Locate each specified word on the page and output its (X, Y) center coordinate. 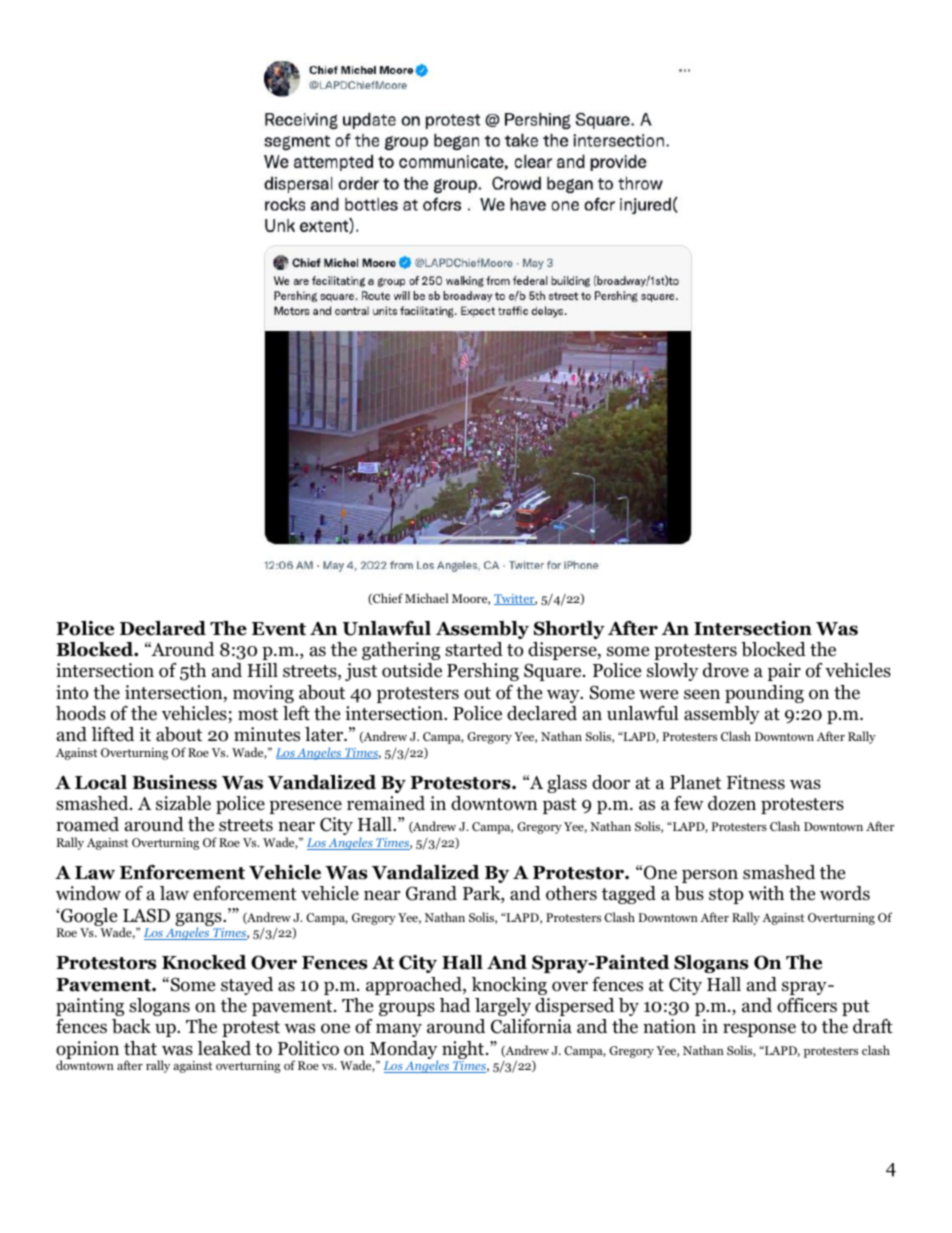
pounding (764, 694)
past (560, 806)
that (140, 1048)
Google (88, 918)
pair (784, 672)
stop (726, 896)
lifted (113, 734)
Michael (427, 598)
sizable (183, 803)
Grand (431, 893)
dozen (732, 803)
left (296, 713)
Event (279, 629)
